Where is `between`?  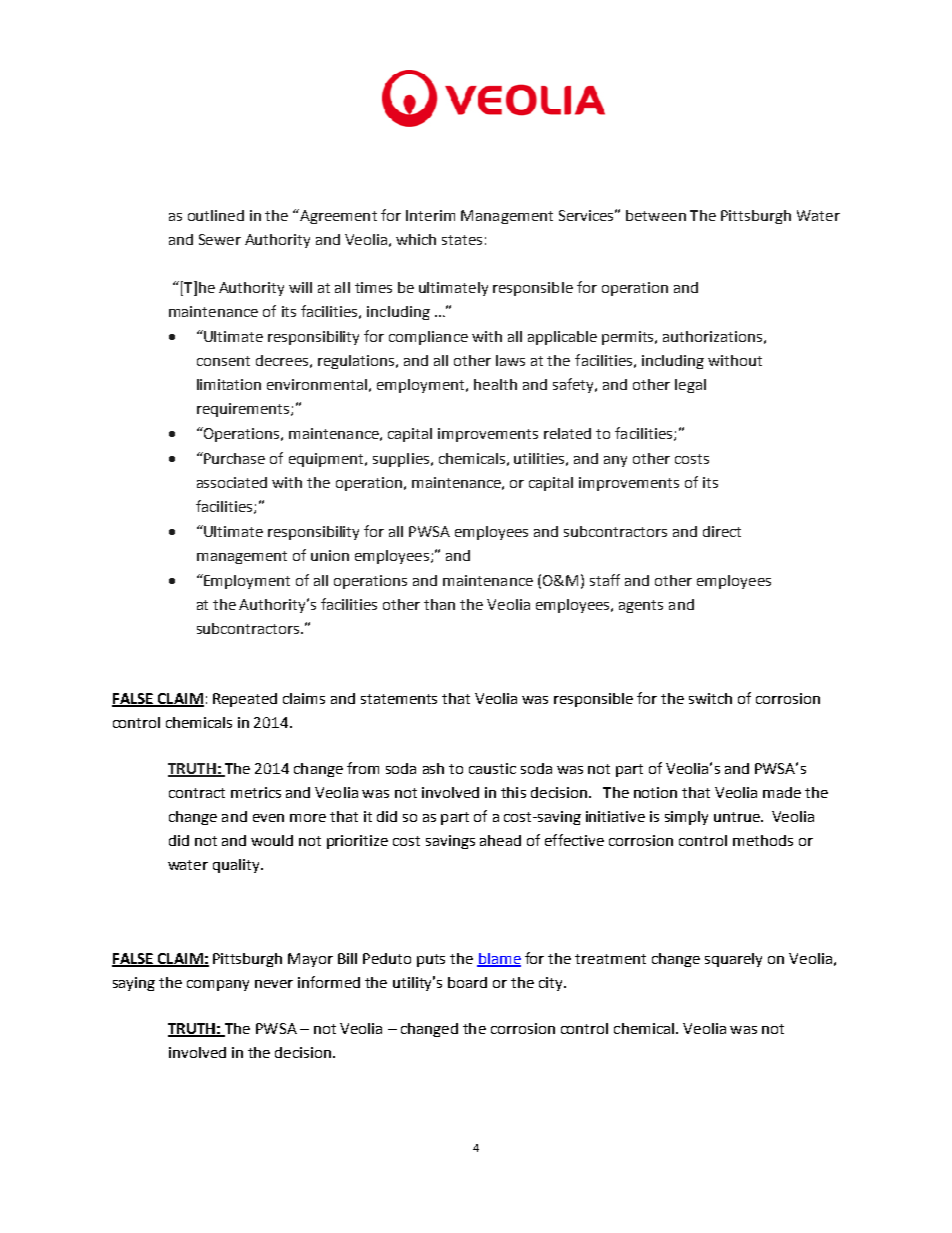 between is located at coordinates (656, 215).
